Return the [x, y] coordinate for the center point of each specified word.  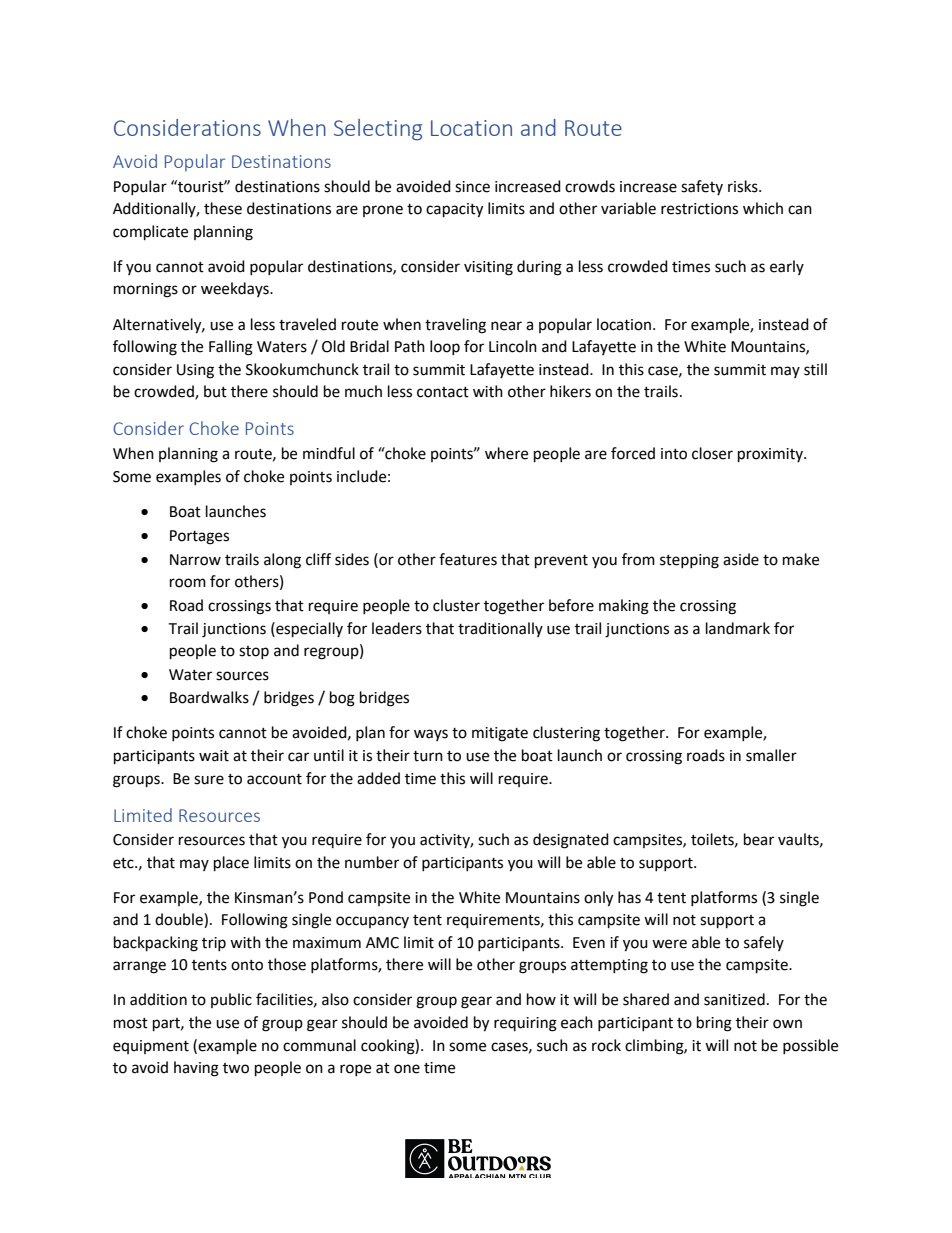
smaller [771, 755]
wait [214, 756]
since [472, 187]
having [196, 1069]
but [215, 391]
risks [744, 186]
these [223, 208]
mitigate [500, 734]
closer [712, 453]
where [506, 453]
